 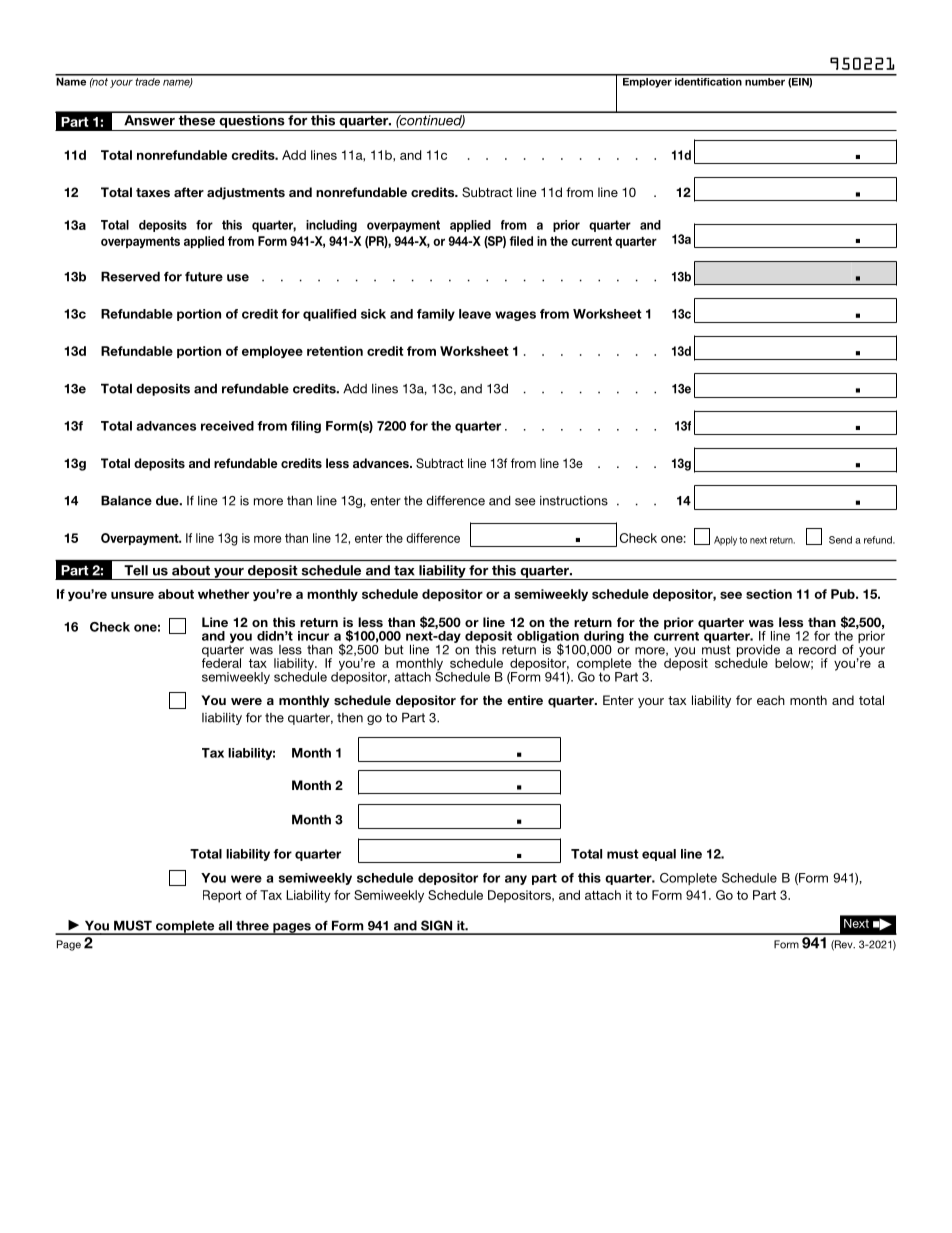 I want to click on trade, so click(x=148, y=80).
